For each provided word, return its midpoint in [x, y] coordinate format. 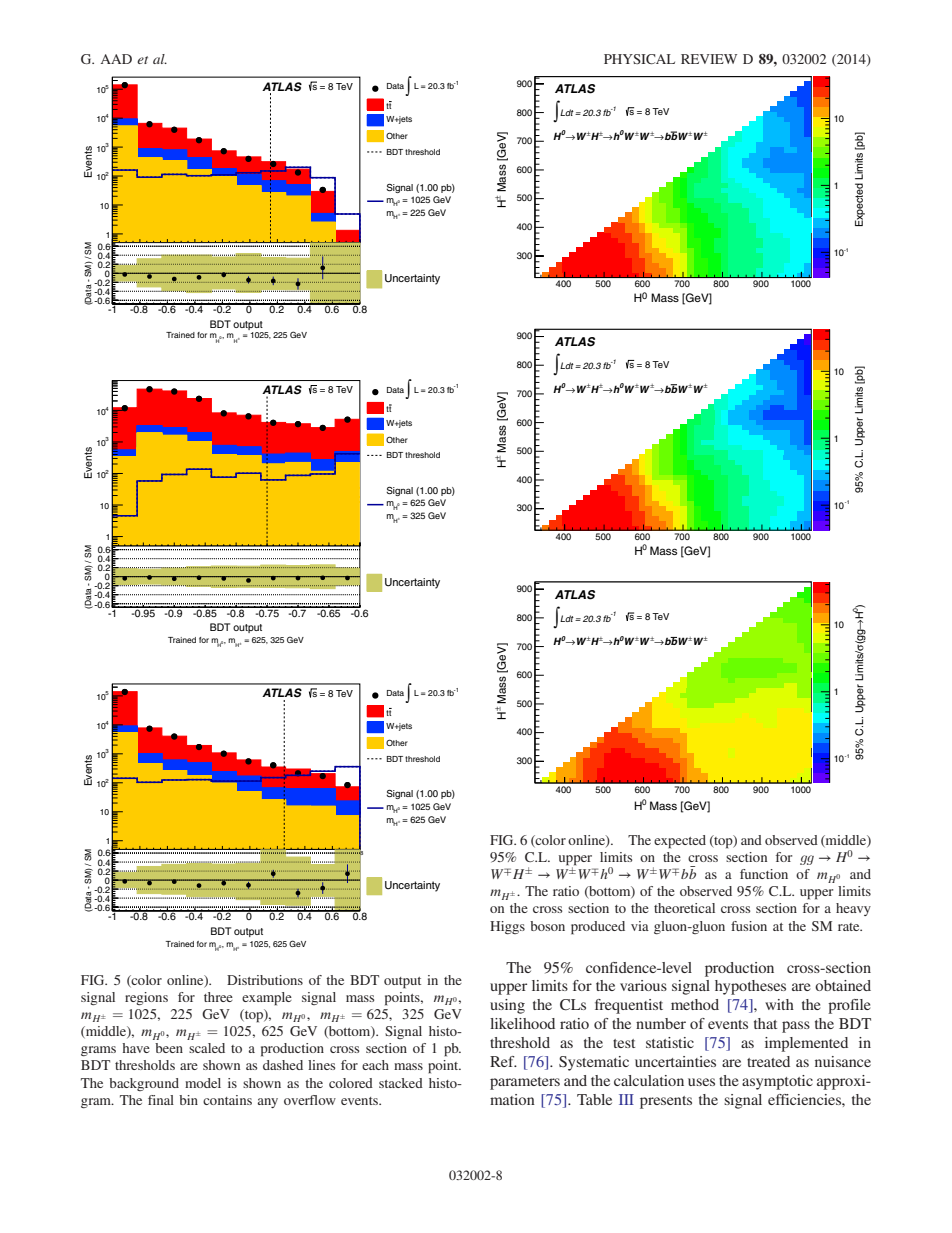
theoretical [684, 908]
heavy [853, 909]
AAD [116, 59]
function [764, 874]
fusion [749, 926]
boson [547, 926]
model [203, 1083]
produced [598, 928]
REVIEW [709, 59]
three [218, 997]
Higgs [507, 927]
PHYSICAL [639, 59]
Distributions [265, 980]
